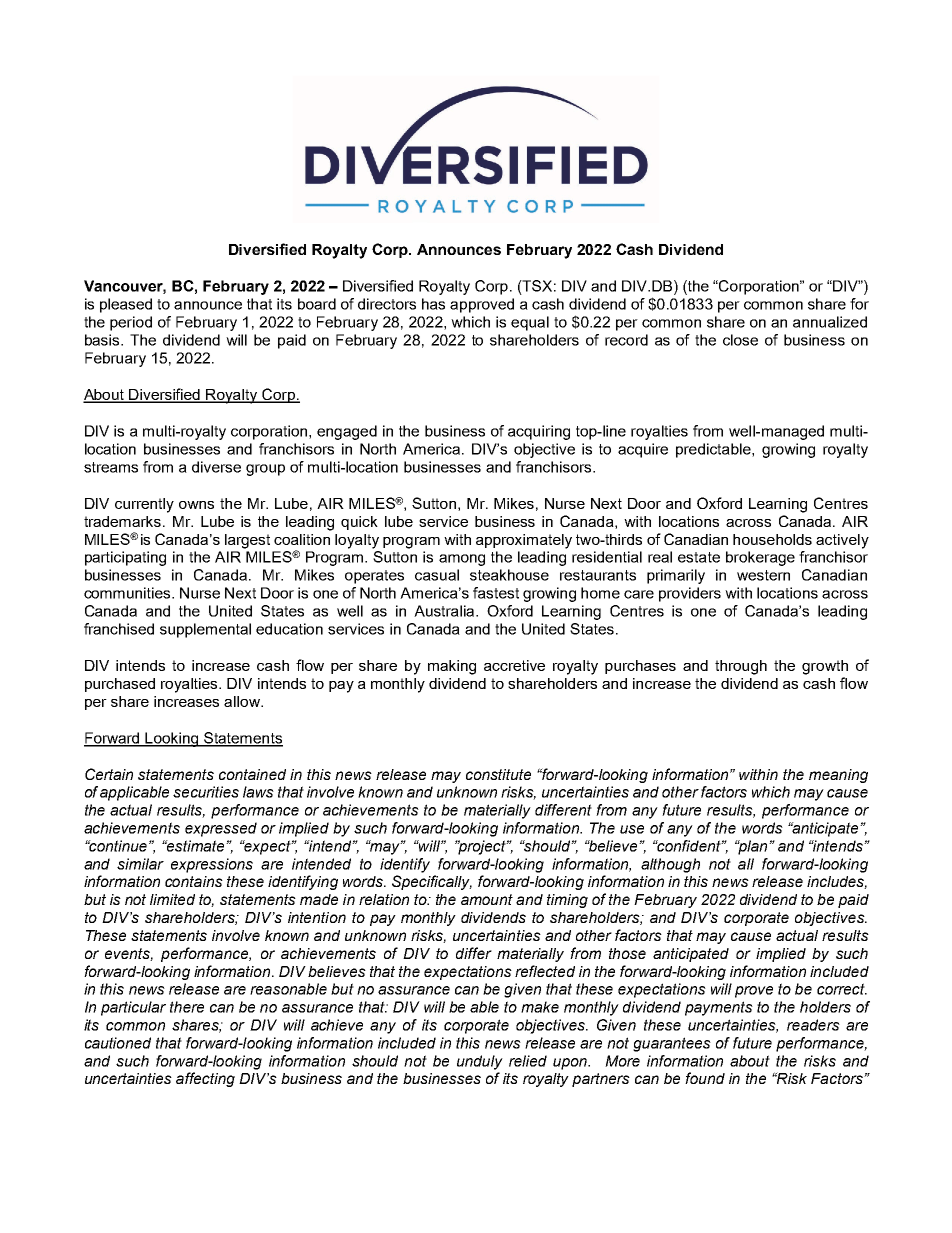 This screenshot has height=1233, width=952. I want to click on close, so click(740, 340).
